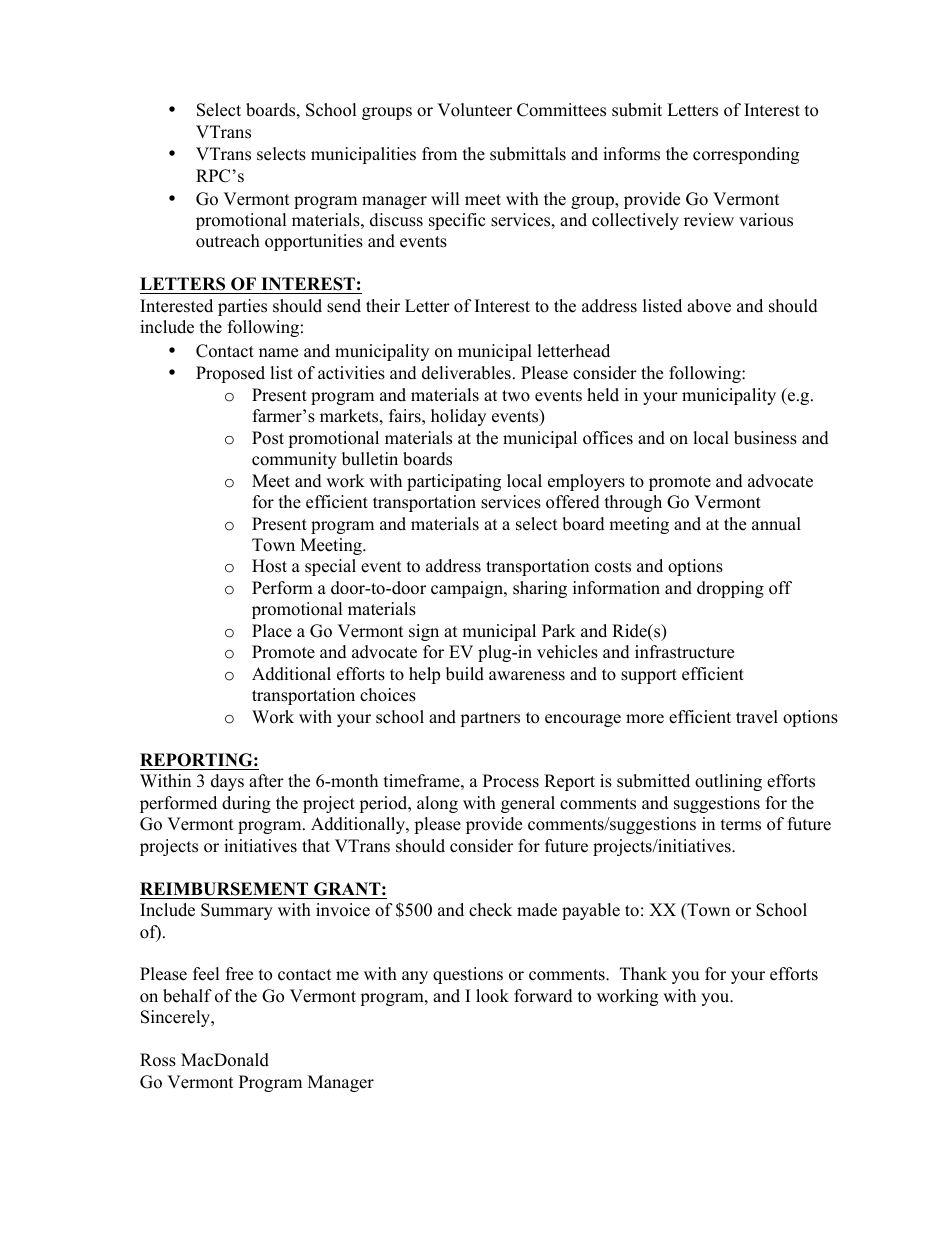 This screenshot has height=1233, width=952. What do you see at coordinates (228, 241) in the screenshot?
I see `outreach` at bounding box center [228, 241].
